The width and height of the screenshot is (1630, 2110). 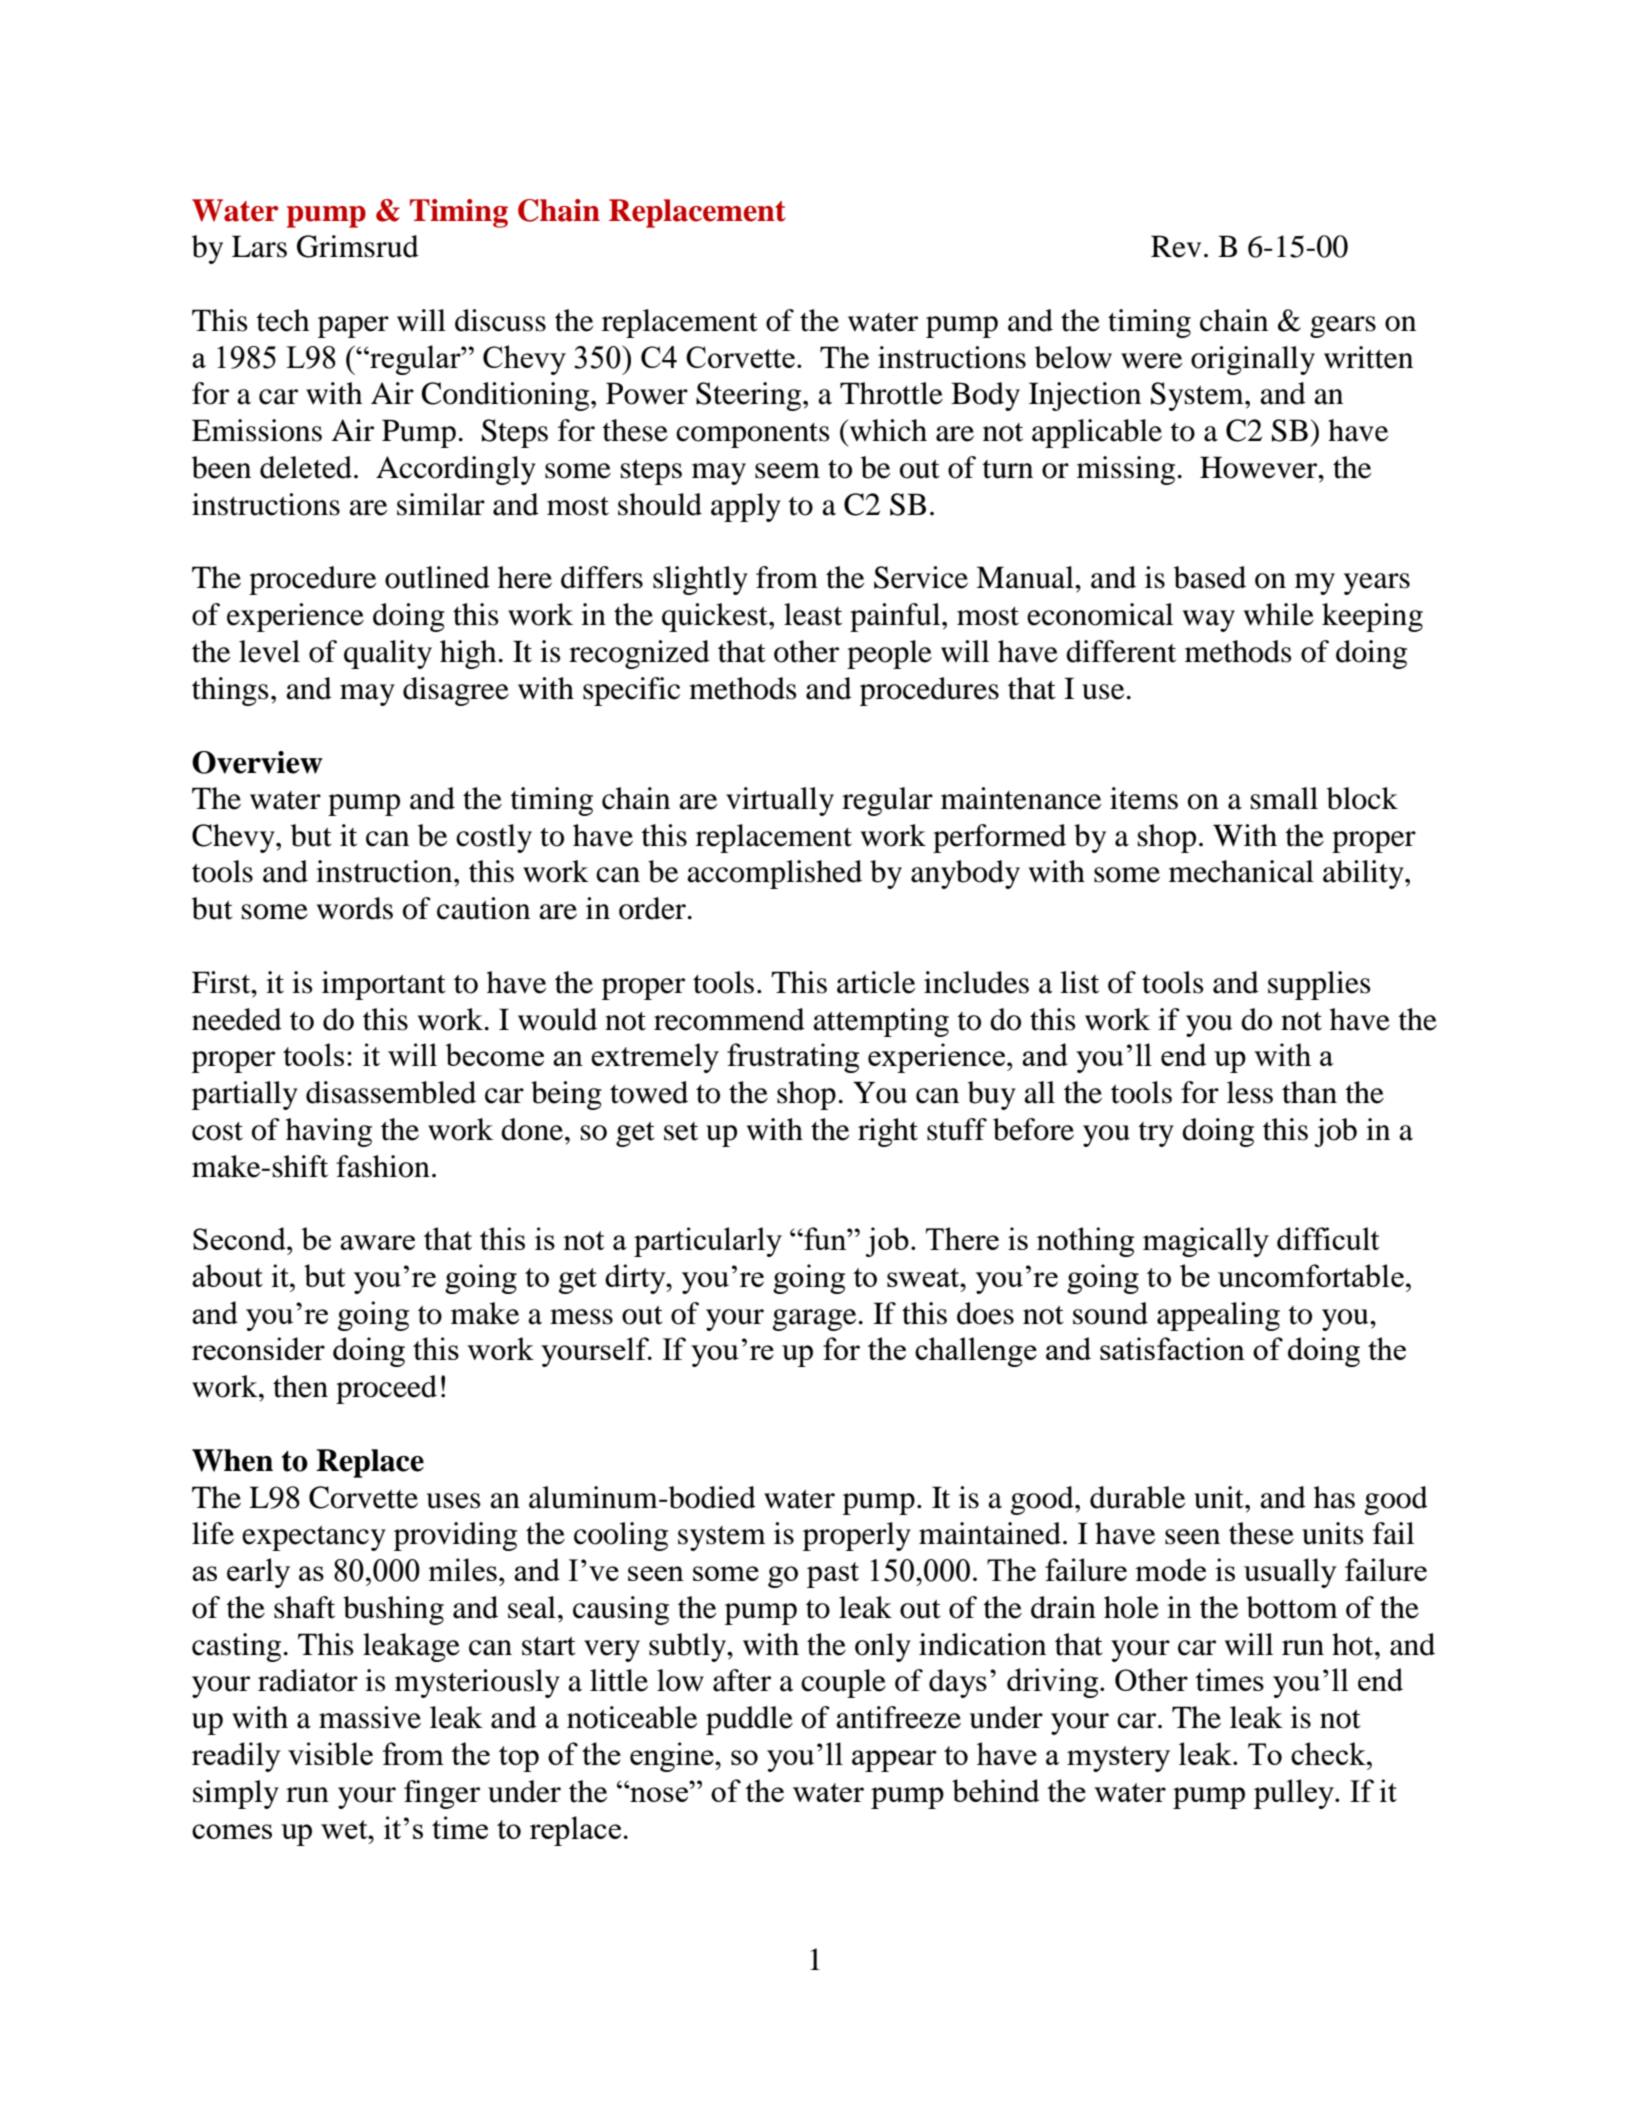 What do you see at coordinates (330, 1753) in the screenshot?
I see `visible` at bounding box center [330, 1753].
